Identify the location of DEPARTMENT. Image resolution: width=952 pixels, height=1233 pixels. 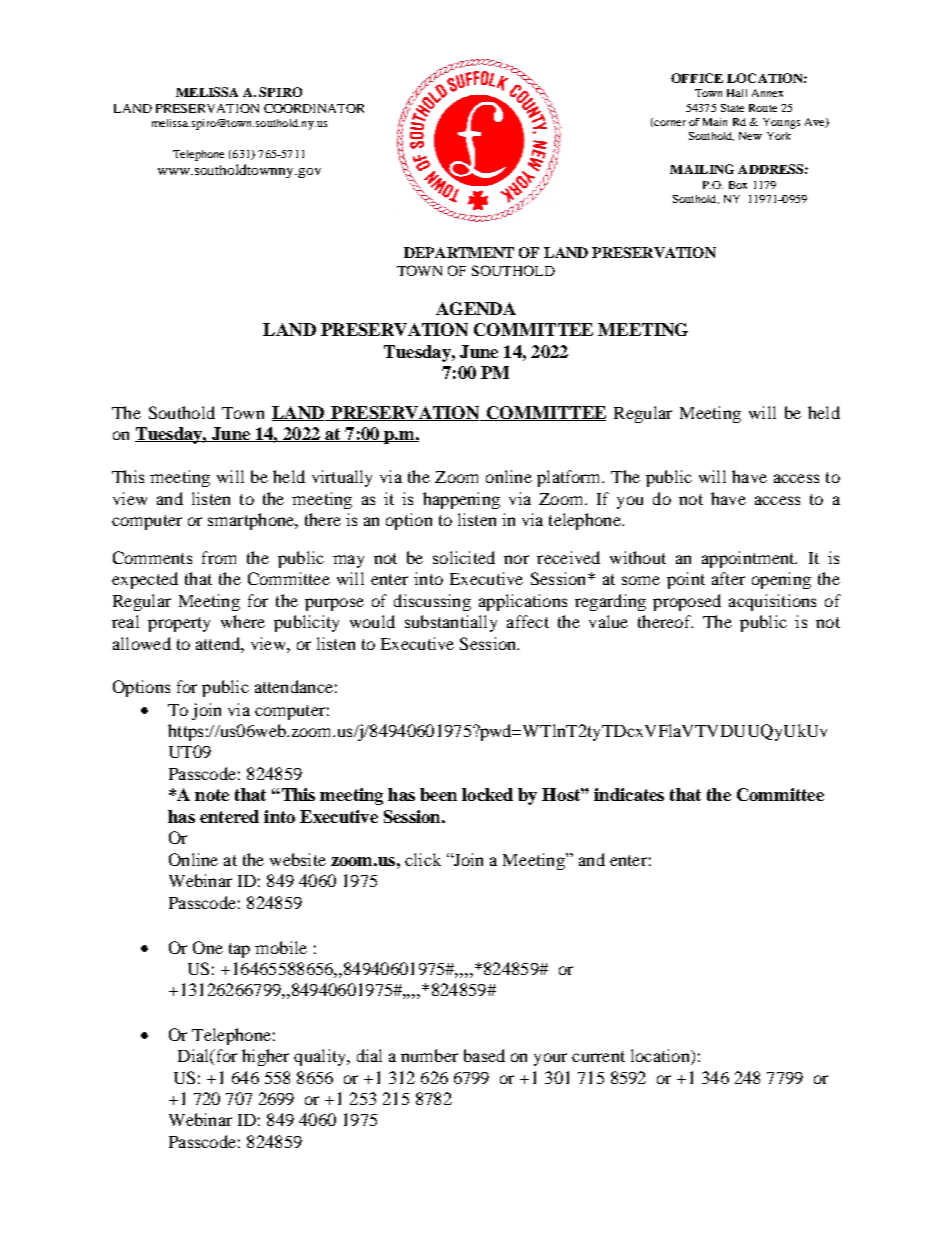
(459, 252).
